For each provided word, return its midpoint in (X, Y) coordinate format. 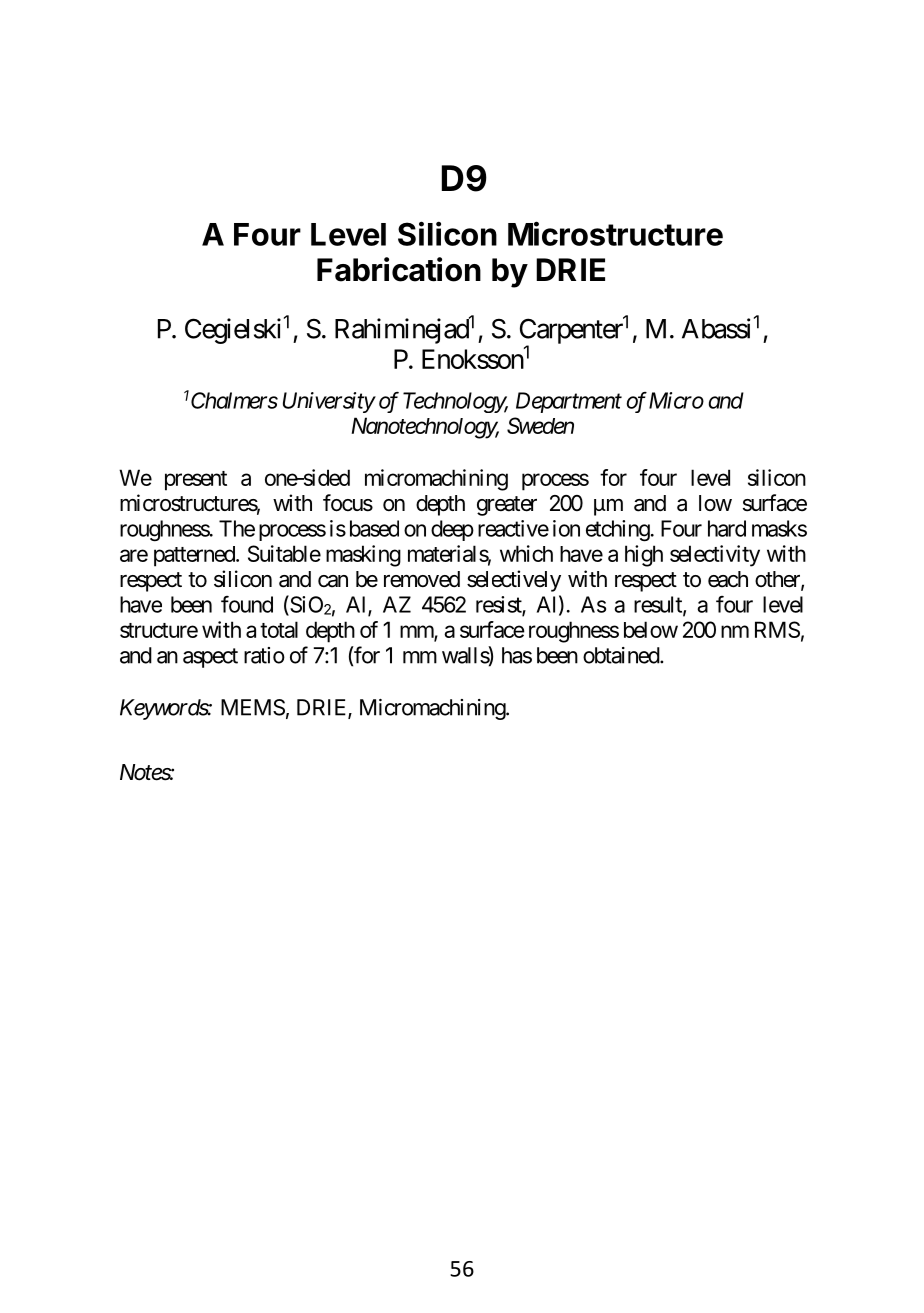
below (651, 629)
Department (569, 402)
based (374, 528)
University (329, 402)
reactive (513, 528)
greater (507, 506)
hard (727, 528)
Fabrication (399, 269)
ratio (264, 655)
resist (499, 605)
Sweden (540, 425)
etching (618, 531)
